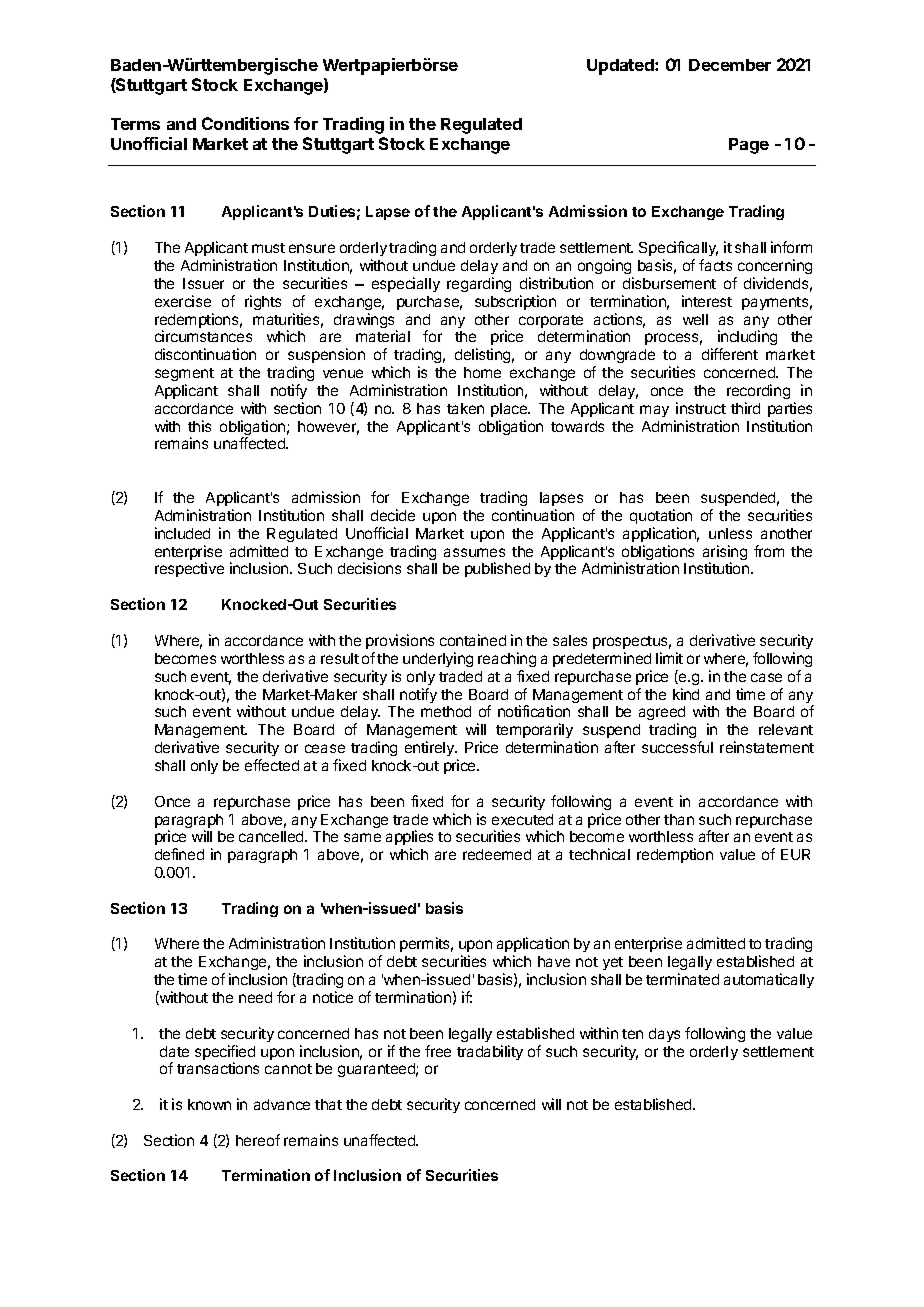 The image size is (924, 1307). What do you see at coordinates (245, 123) in the screenshot?
I see `Conditions` at bounding box center [245, 123].
